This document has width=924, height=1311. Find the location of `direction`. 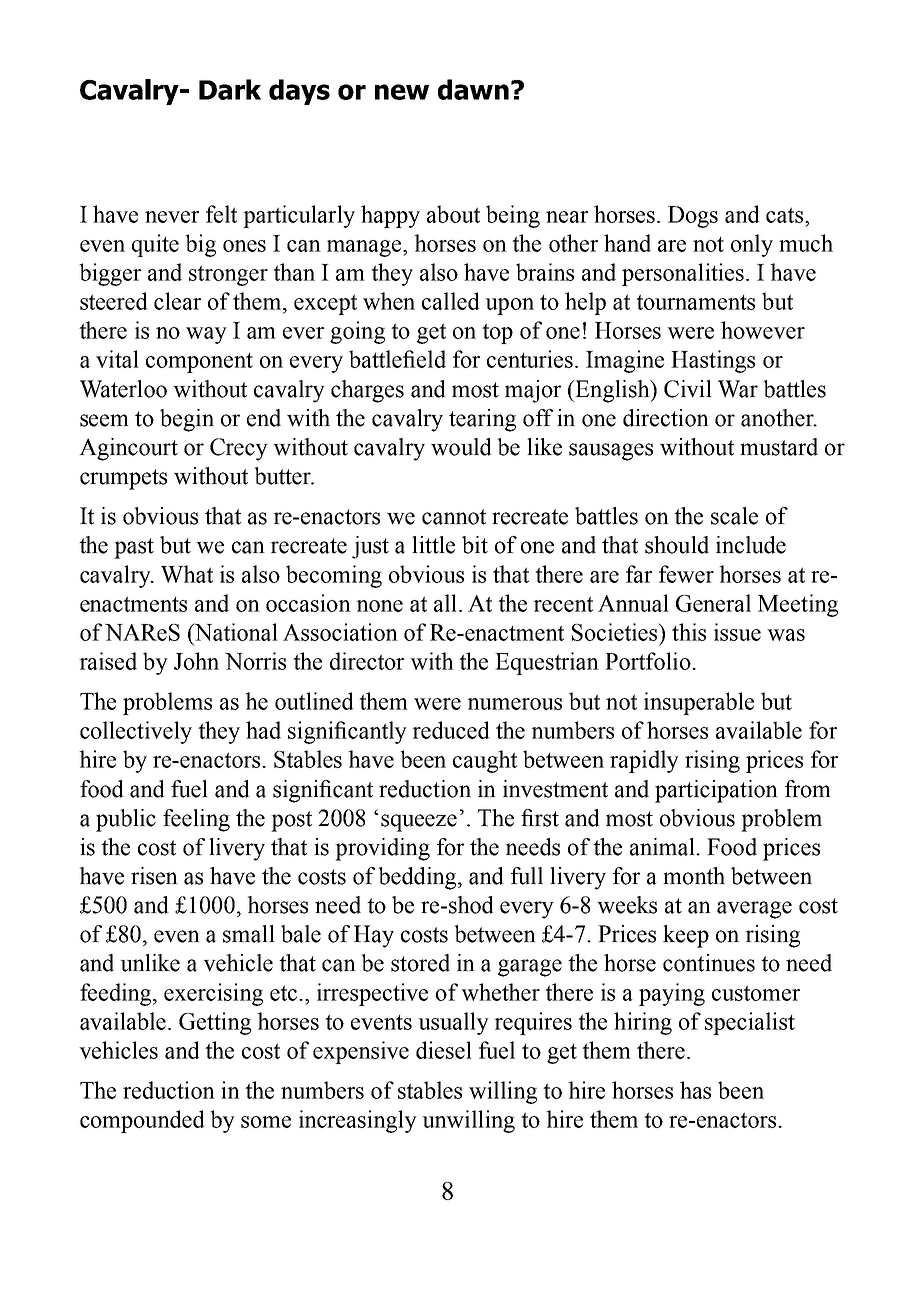

direction is located at coordinates (666, 418).
